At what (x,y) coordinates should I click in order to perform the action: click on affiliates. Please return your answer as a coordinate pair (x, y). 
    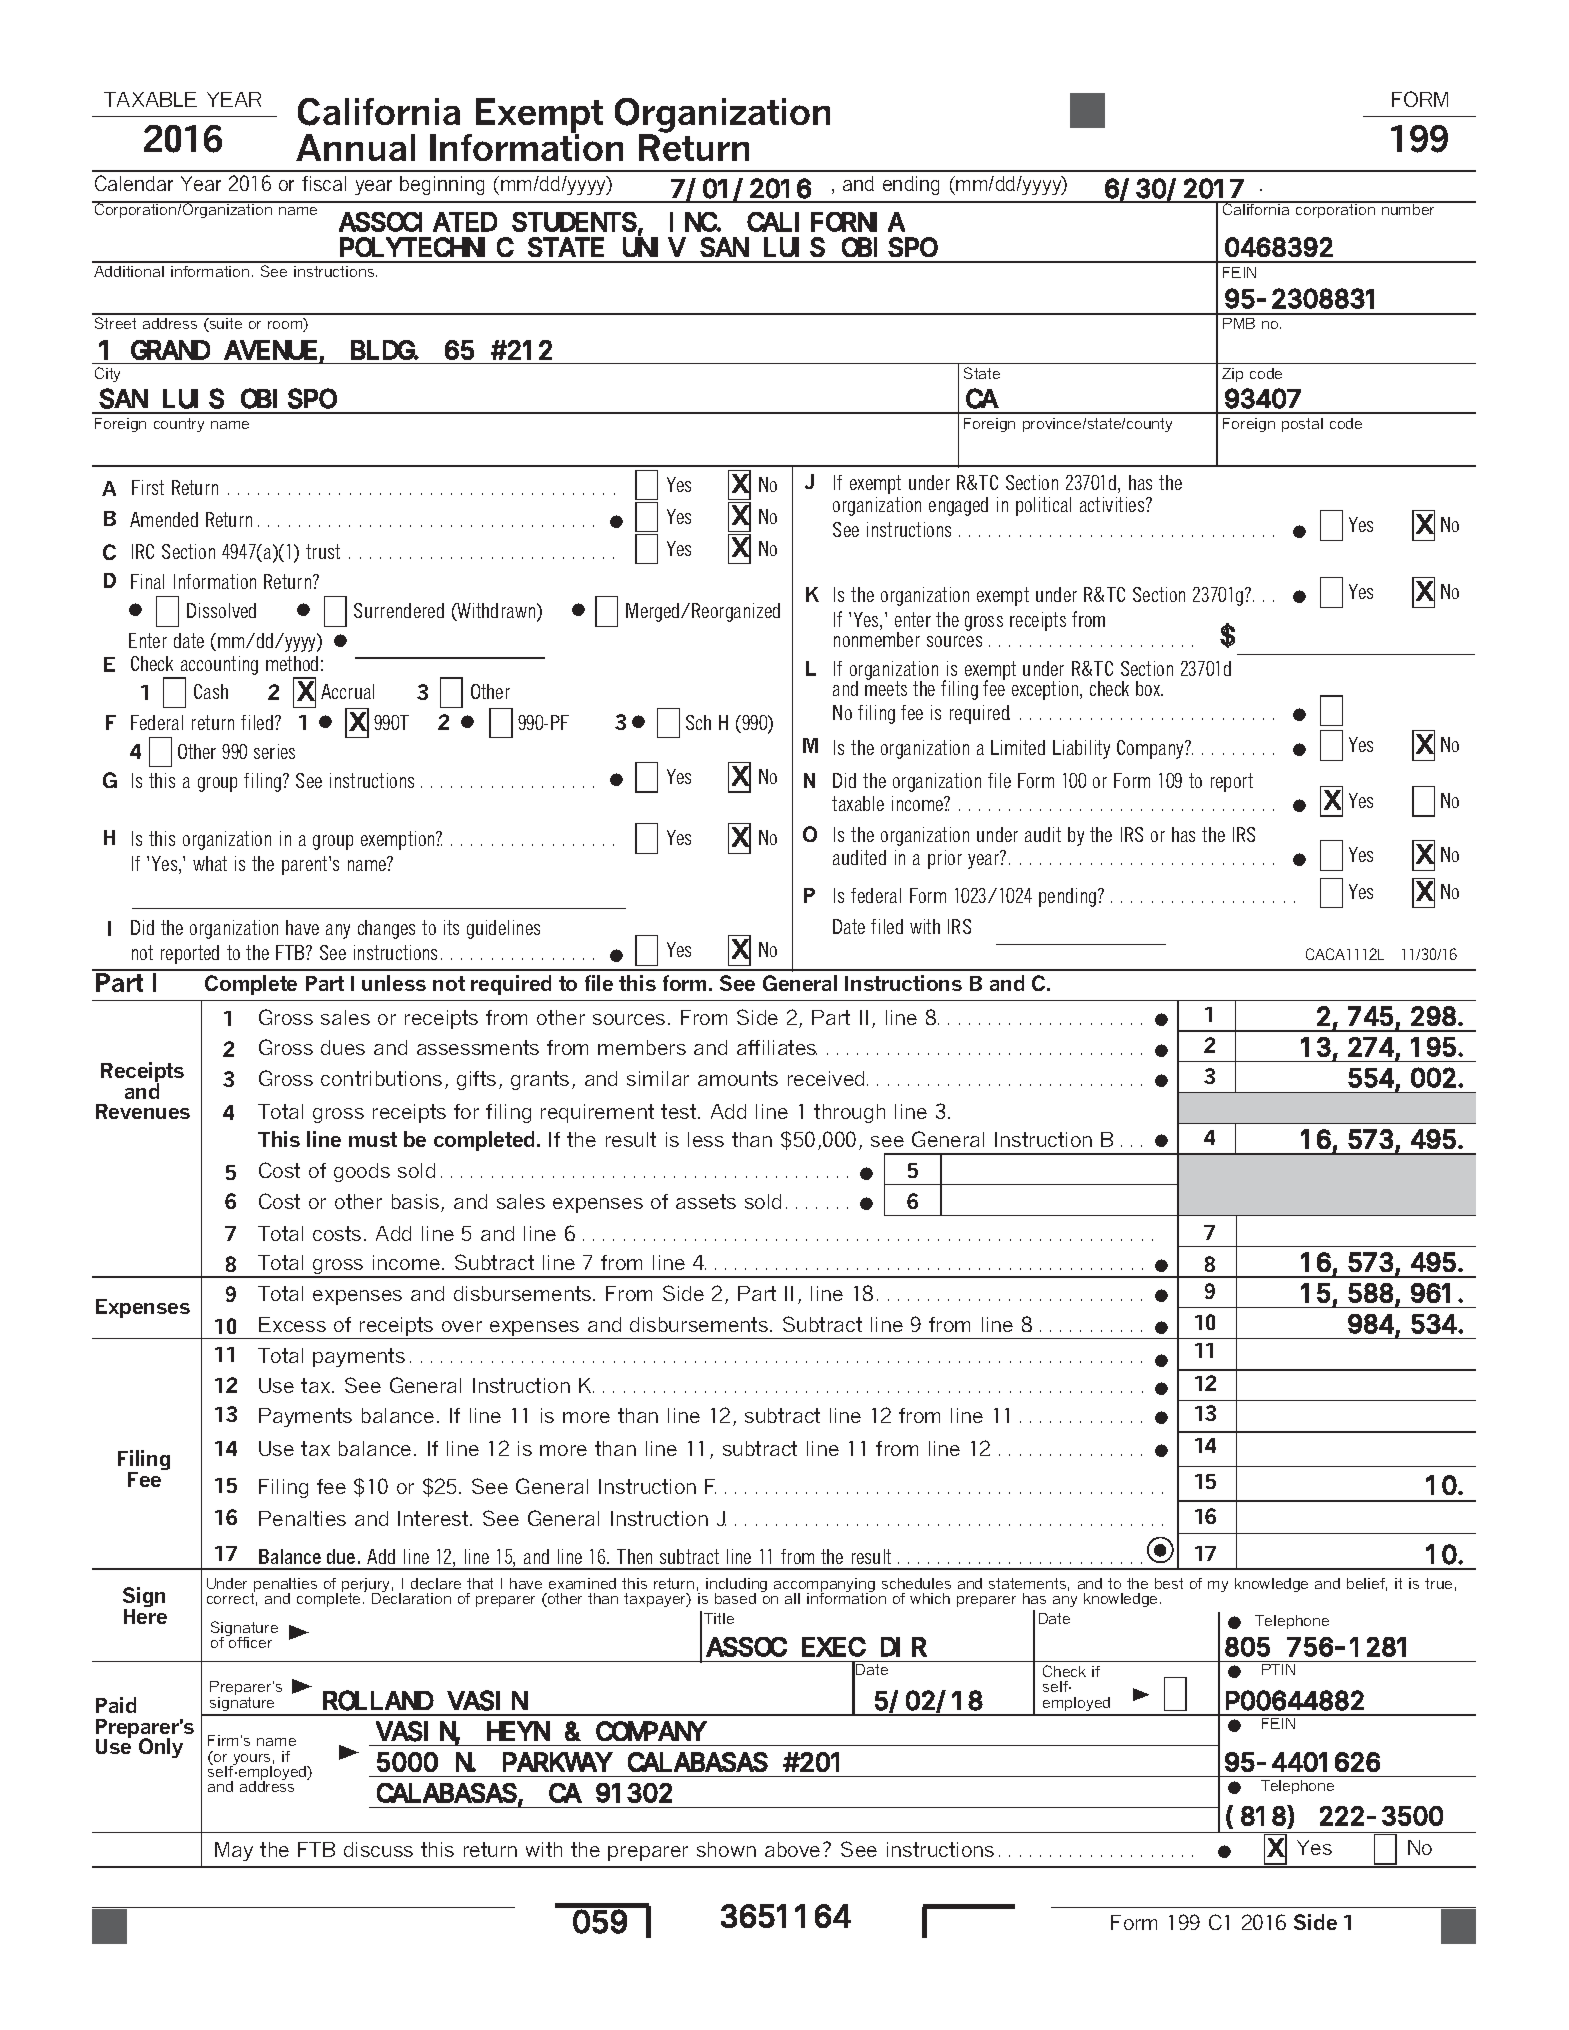
    Looking at the image, I should click on (777, 1047).
